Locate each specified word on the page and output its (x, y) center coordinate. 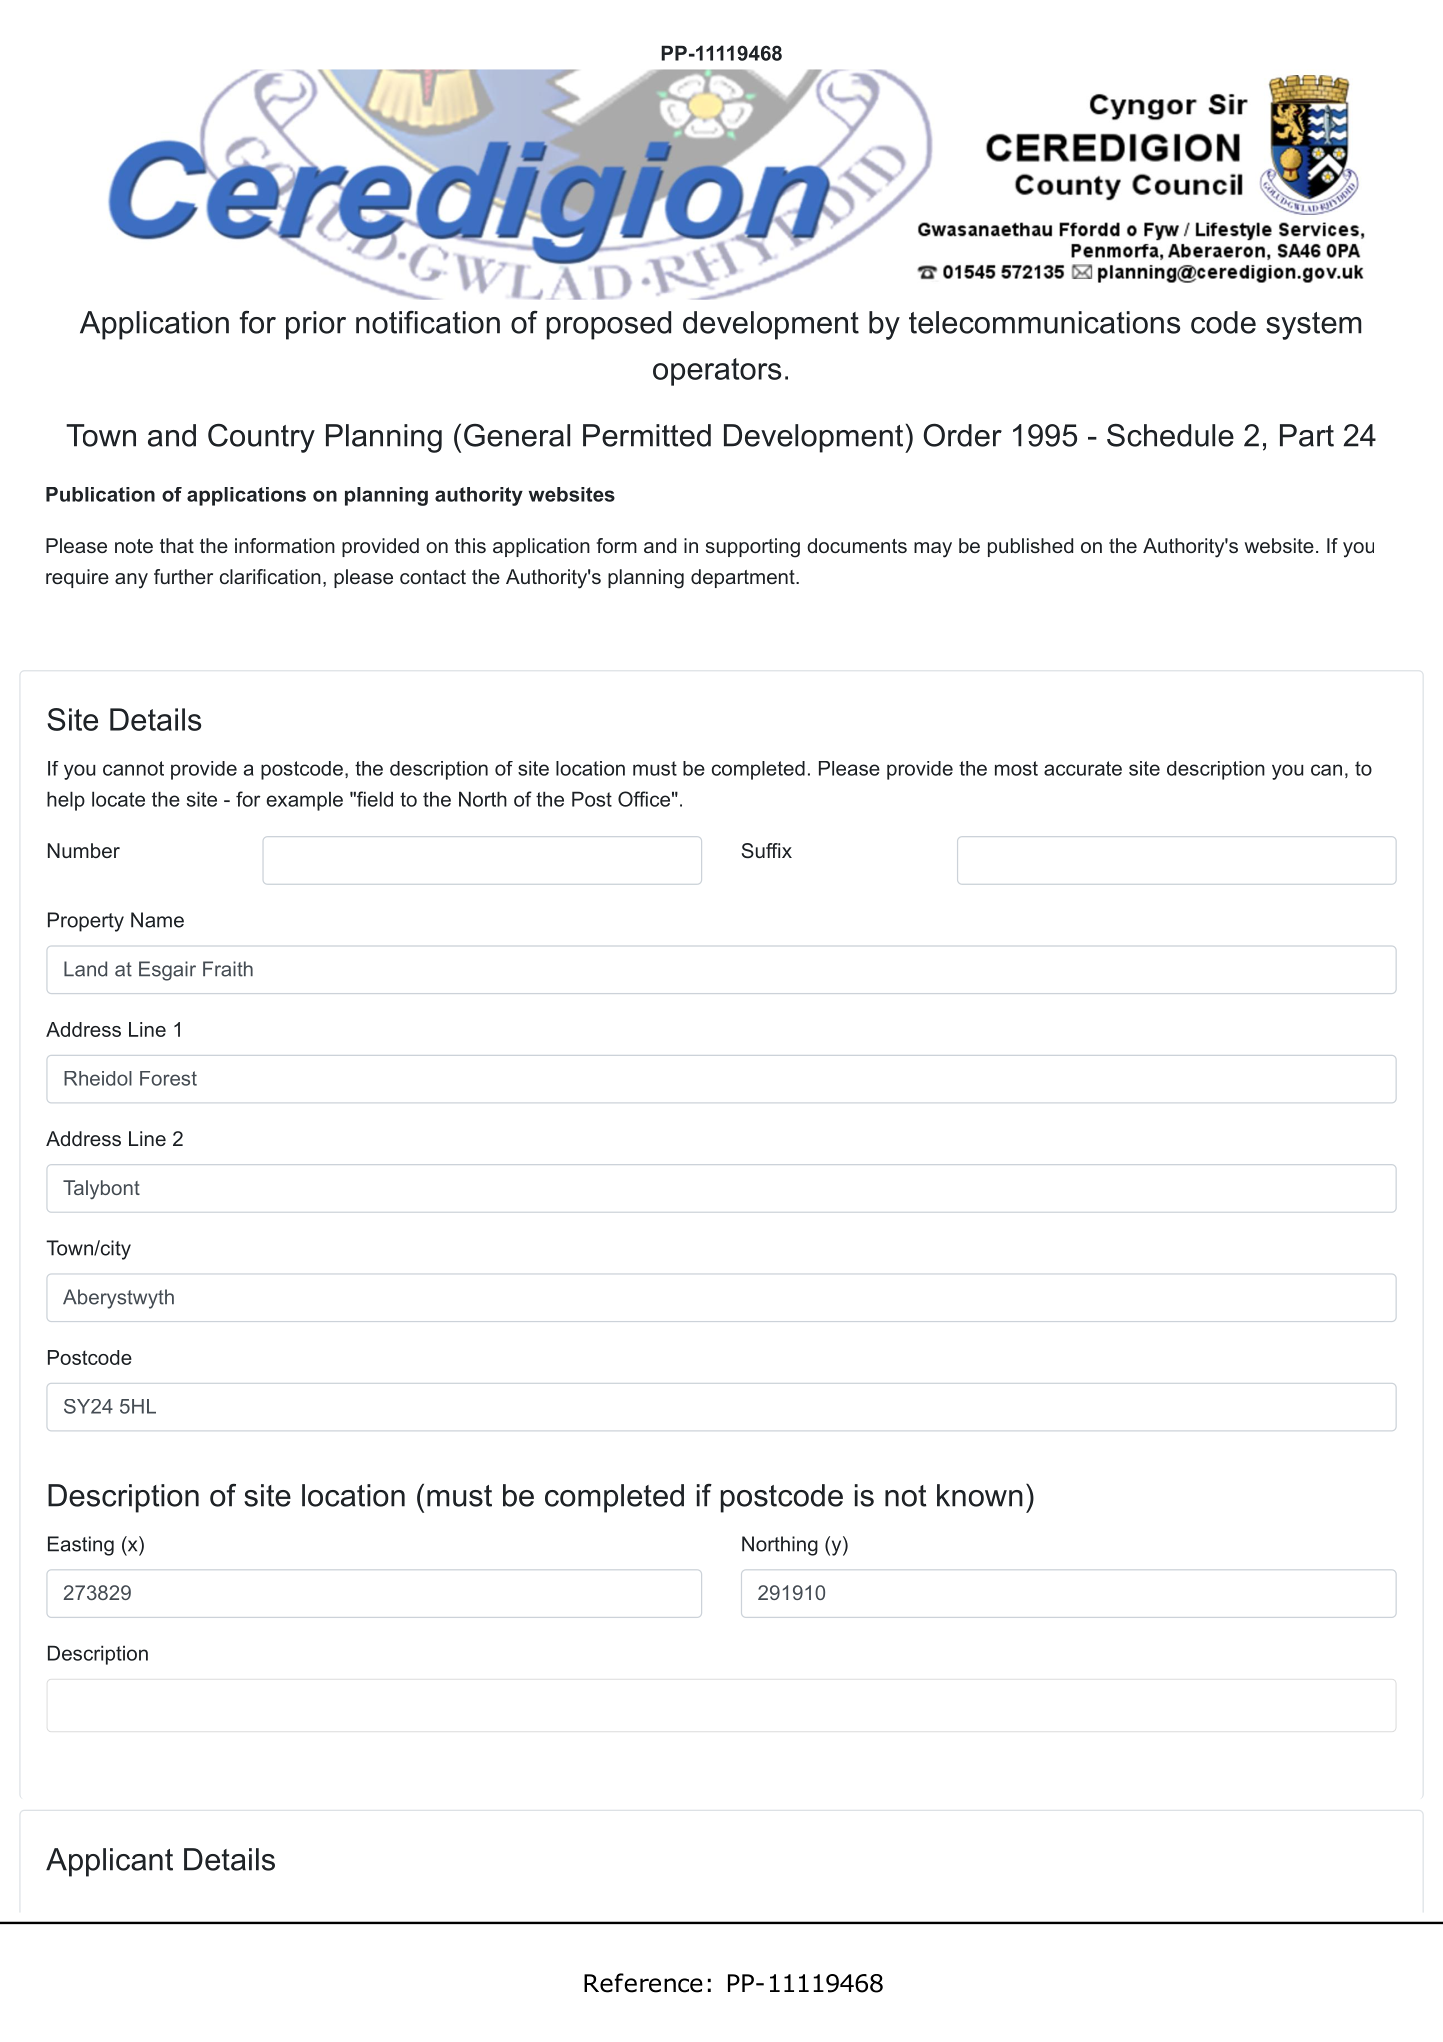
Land (85, 969)
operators (717, 372)
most (1016, 768)
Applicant (109, 1862)
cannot (133, 768)
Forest (168, 1078)
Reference (643, 1983)
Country (261, 438)
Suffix (767, 850)
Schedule (1170, 435)
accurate (1083, 768)
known (980, 1495)
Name (157, 920)
